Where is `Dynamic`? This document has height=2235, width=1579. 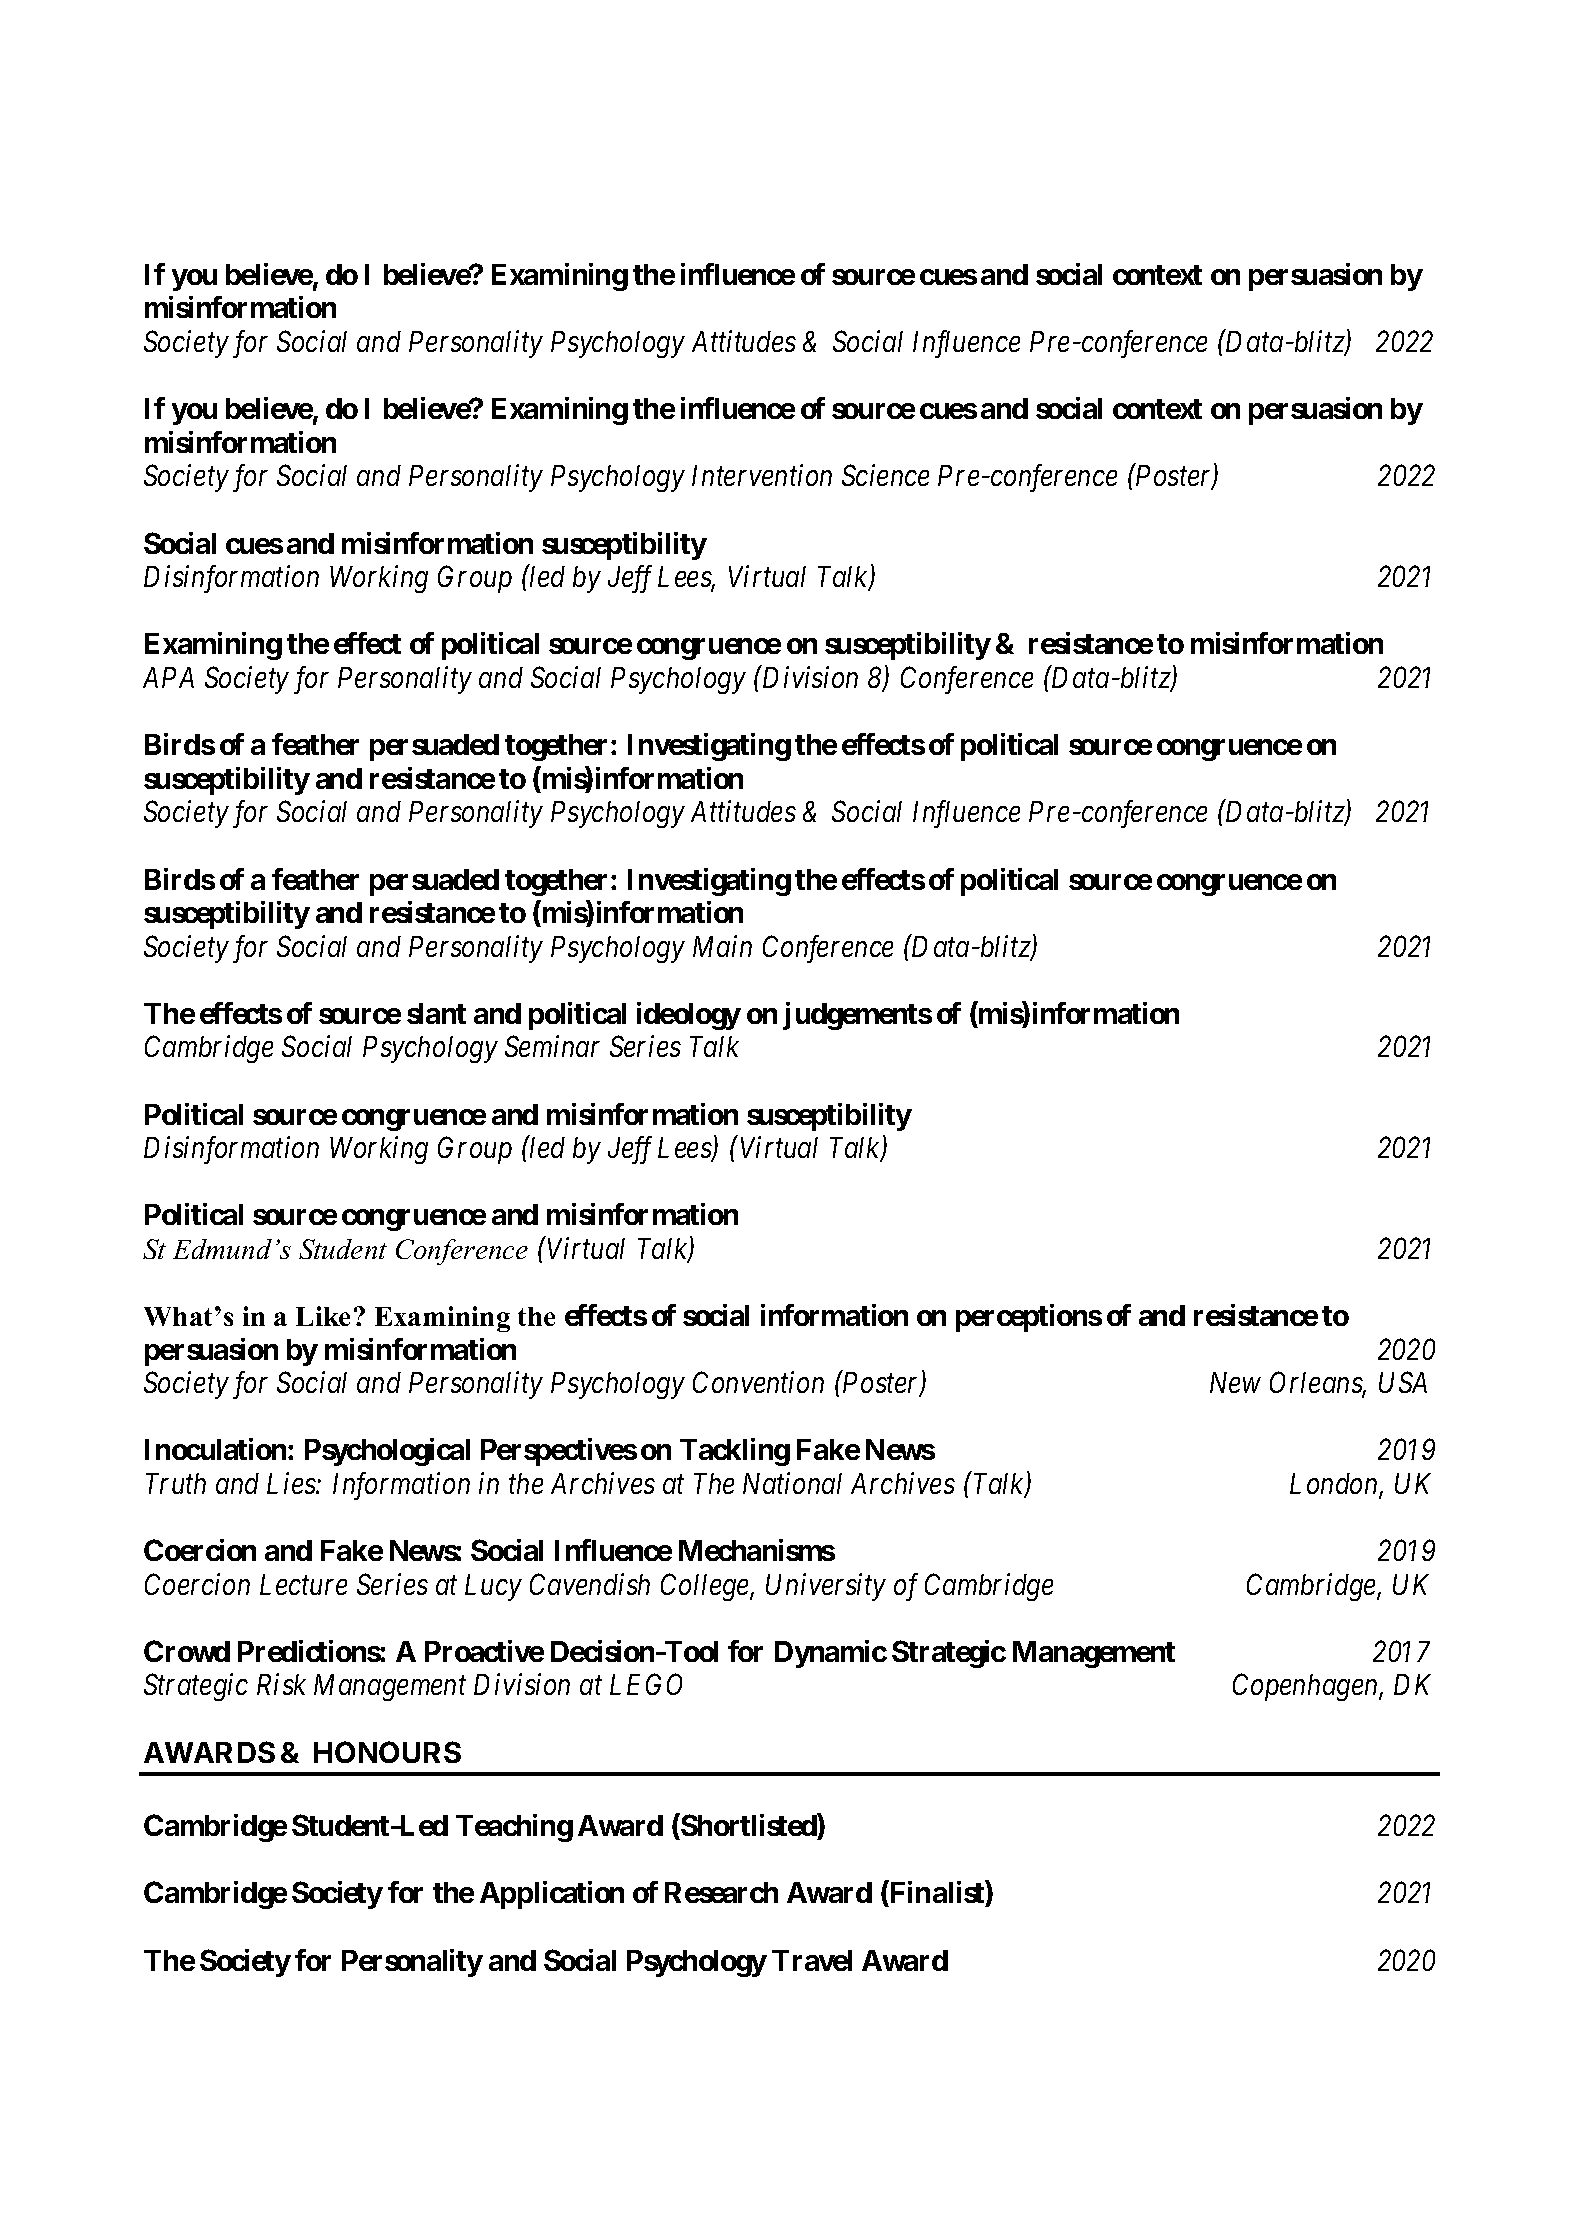 Dynamic is located at coordinates (831, 1654).
